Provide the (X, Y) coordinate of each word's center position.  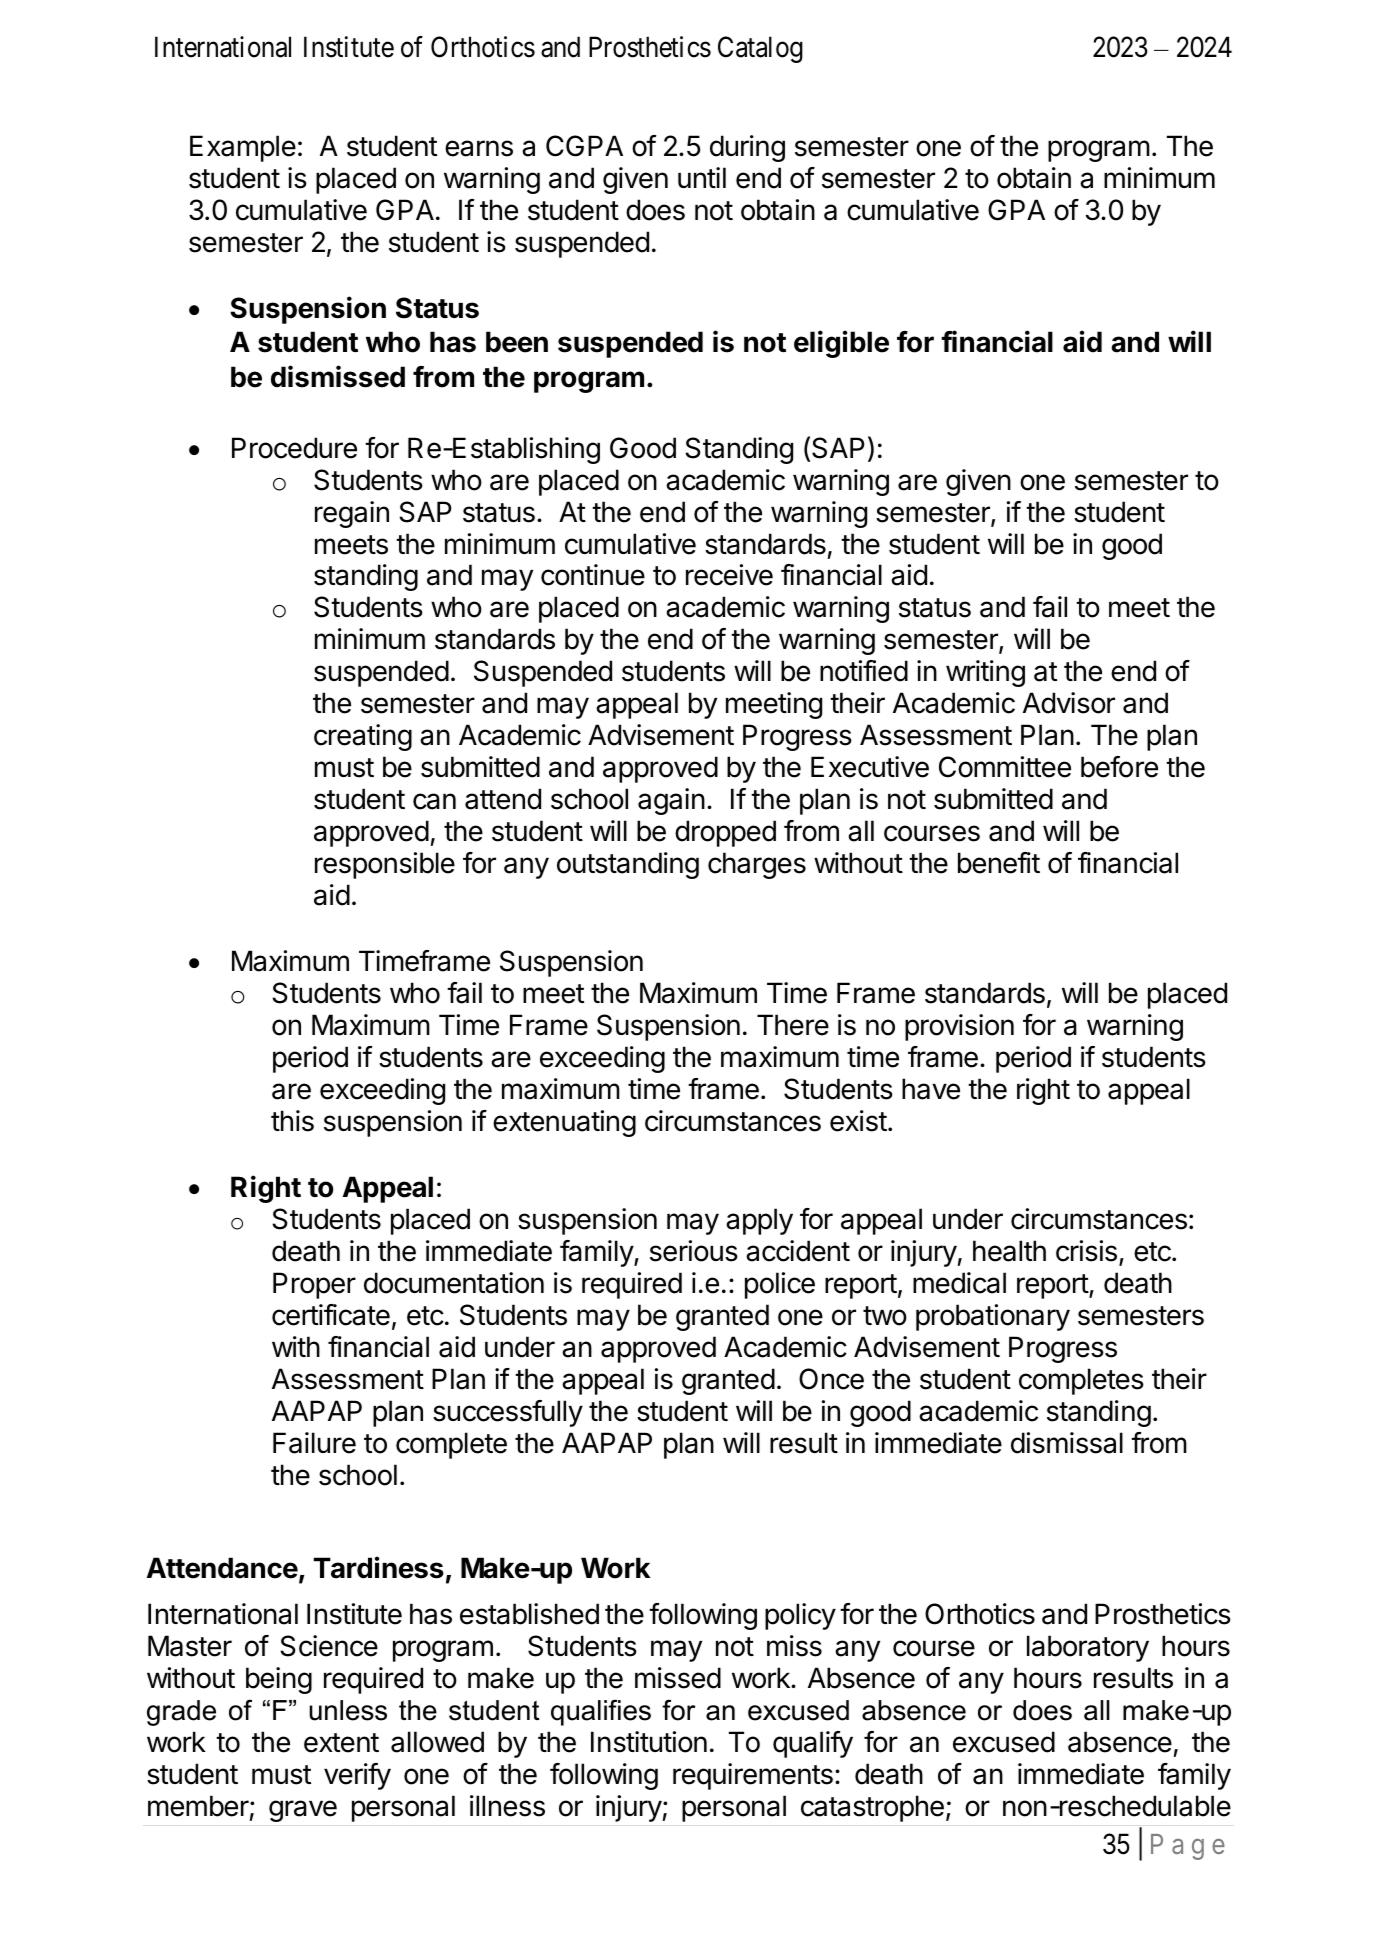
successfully (508, 1413)
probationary (993, 1317)
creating (363, 737)
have (931, 1089)
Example (243, 148)
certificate (331, 1315)
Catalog (760, 49)
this (292, 1121)
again (671, 801)
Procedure (294, 448)
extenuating (564, 1123)
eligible (841, 344)
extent (341, 1743)
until (702, 177)
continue (593, 575)
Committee (1005, 767)
